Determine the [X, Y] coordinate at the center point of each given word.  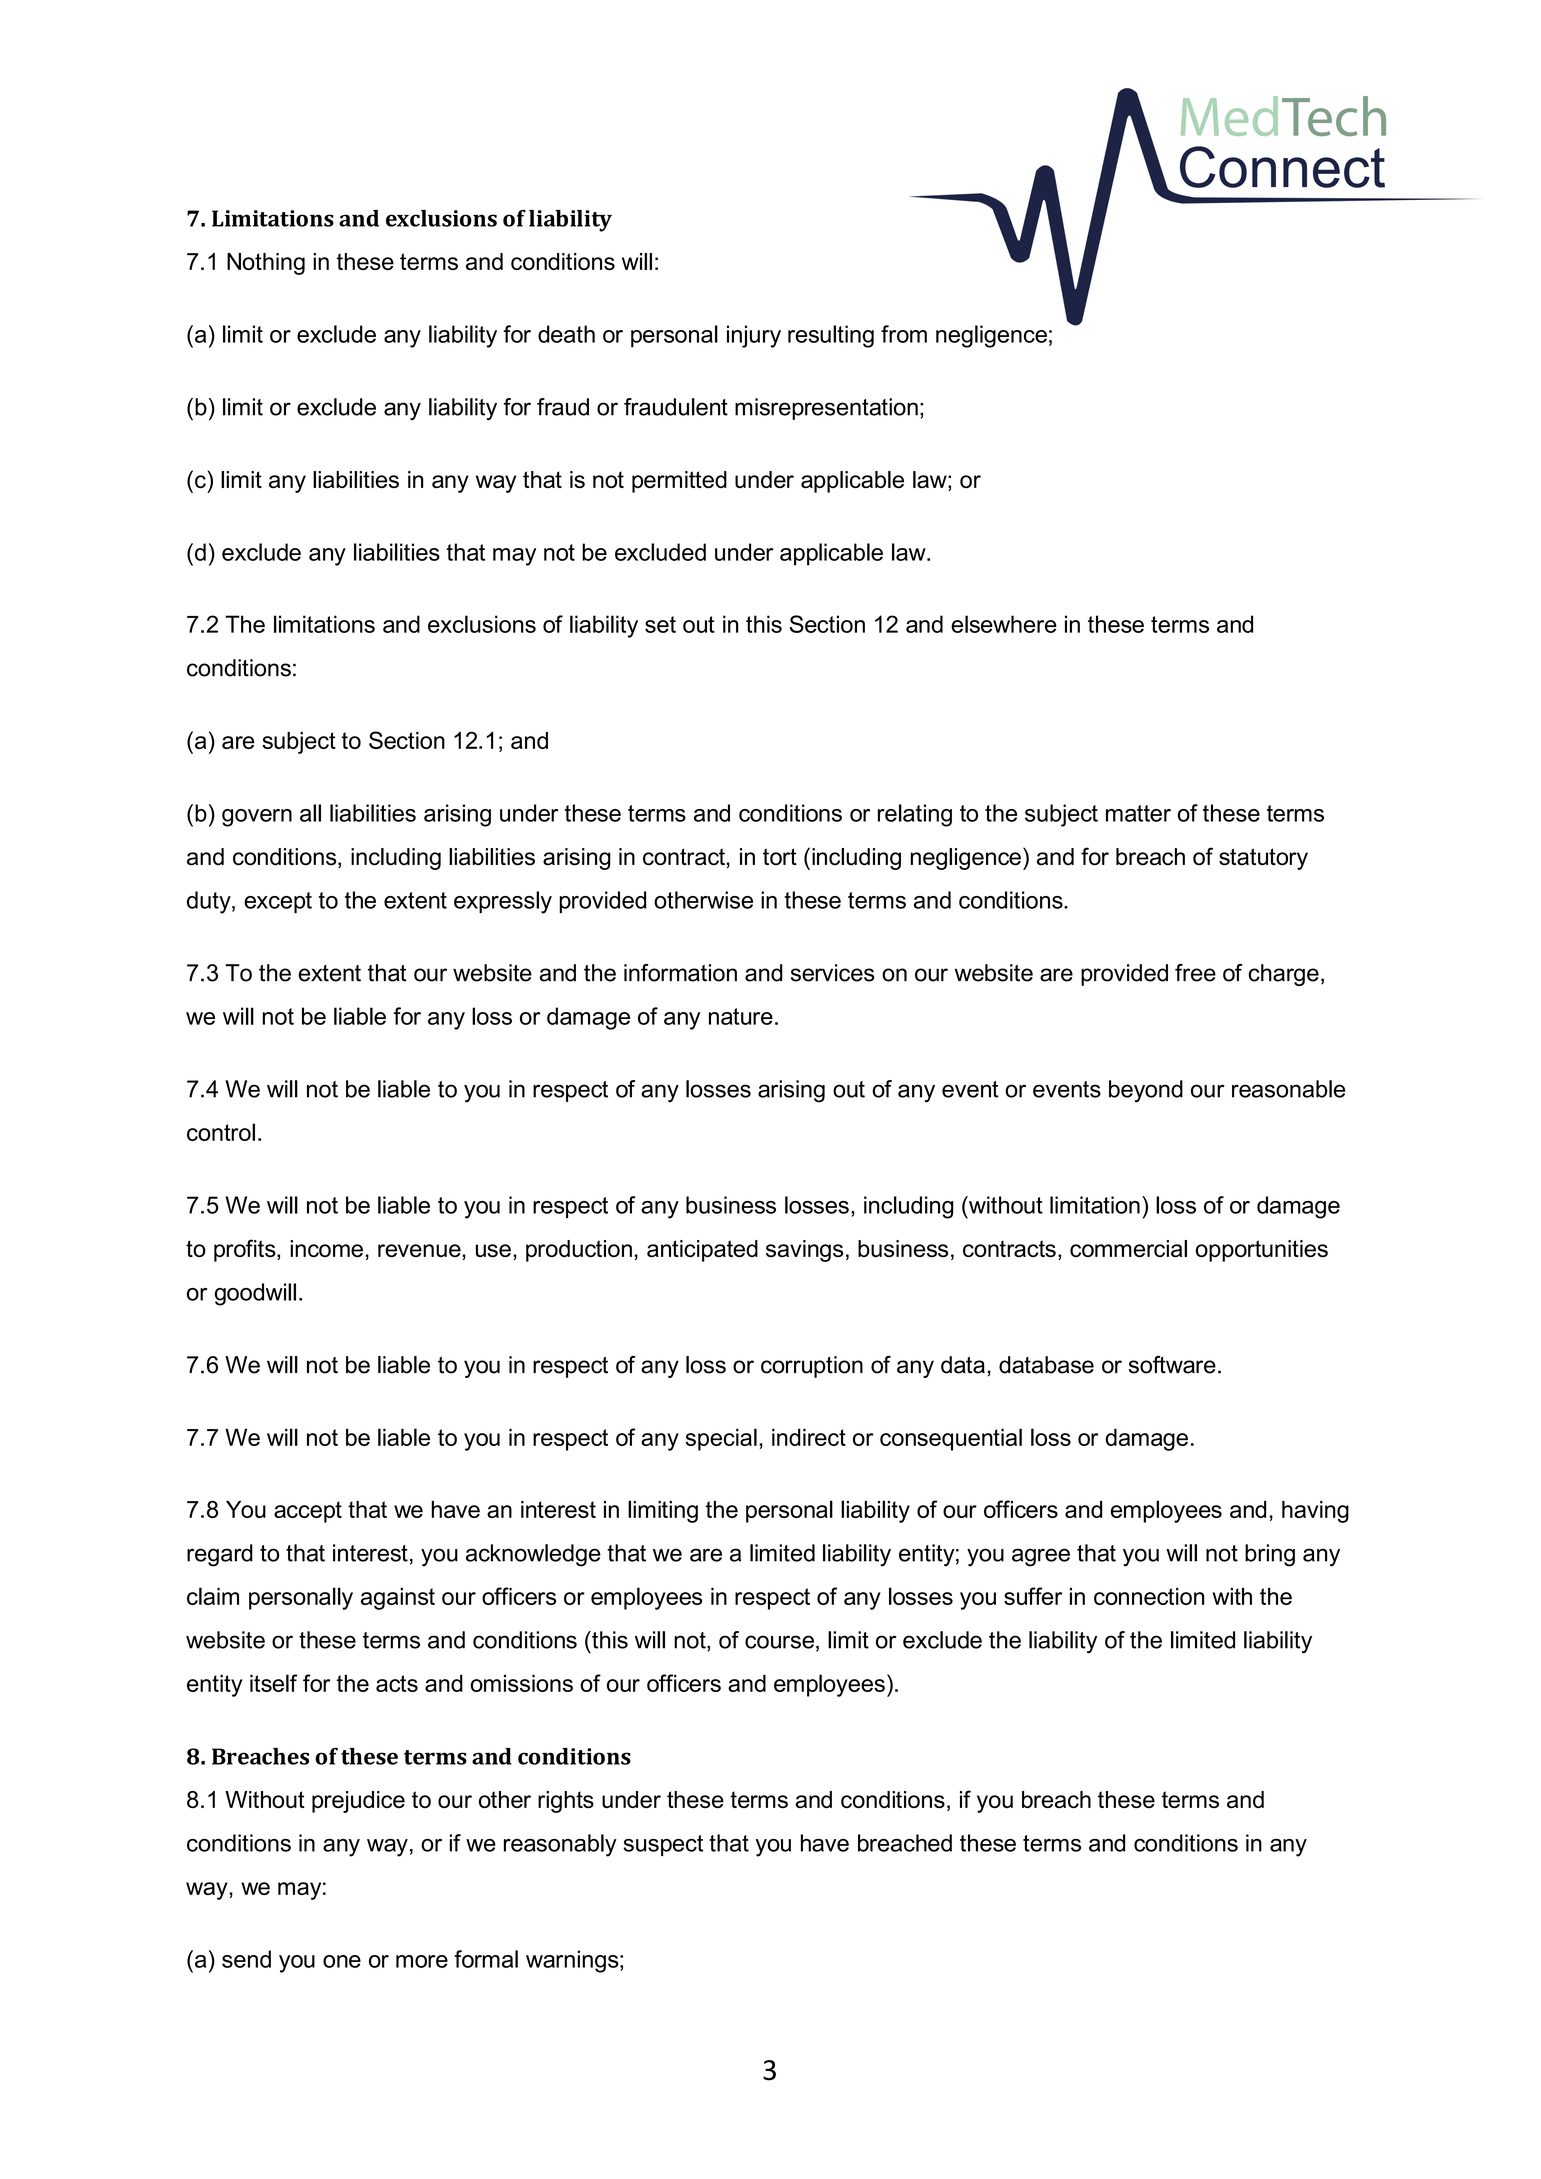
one [342, 1961]
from [904, 334]
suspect [663, 1845]
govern [257, 818]
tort [780, 857]
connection [1149, 1596]
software [1172, 1365]
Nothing [266, 264]
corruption [812, 1367]
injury [754, 336]
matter [1138, 813]
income [326, 1248]
